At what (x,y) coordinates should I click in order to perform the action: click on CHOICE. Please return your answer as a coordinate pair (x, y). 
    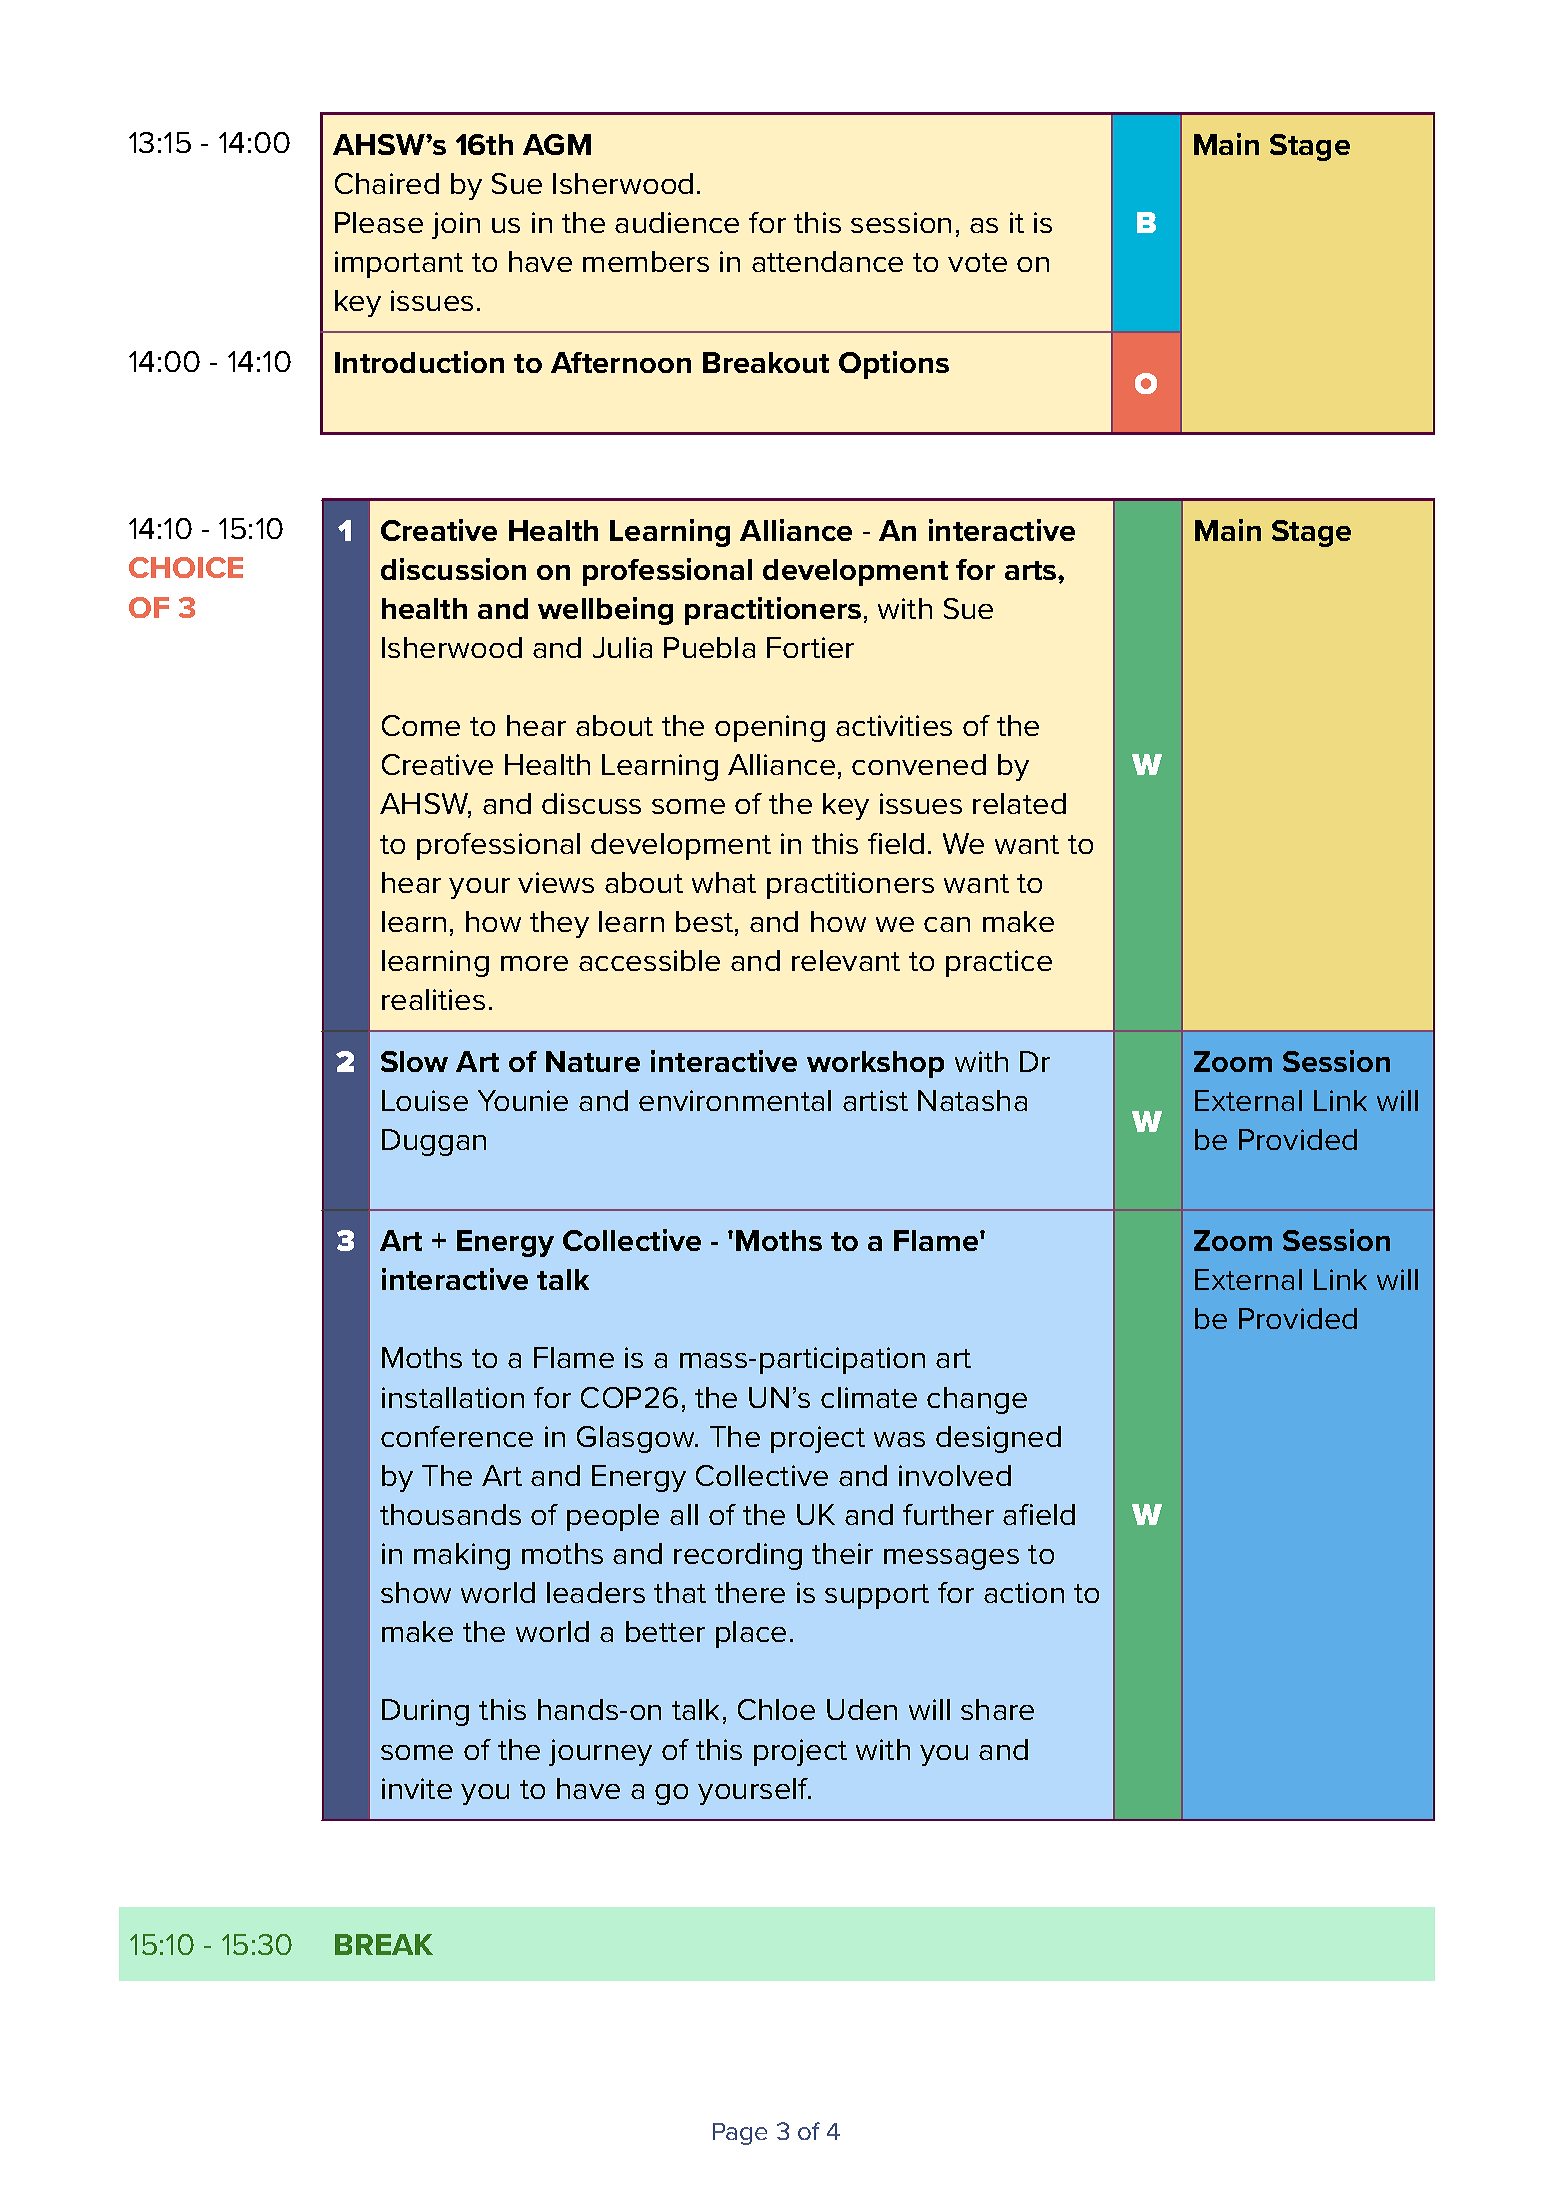
    Looking at the image, I should click on (186, 567).
